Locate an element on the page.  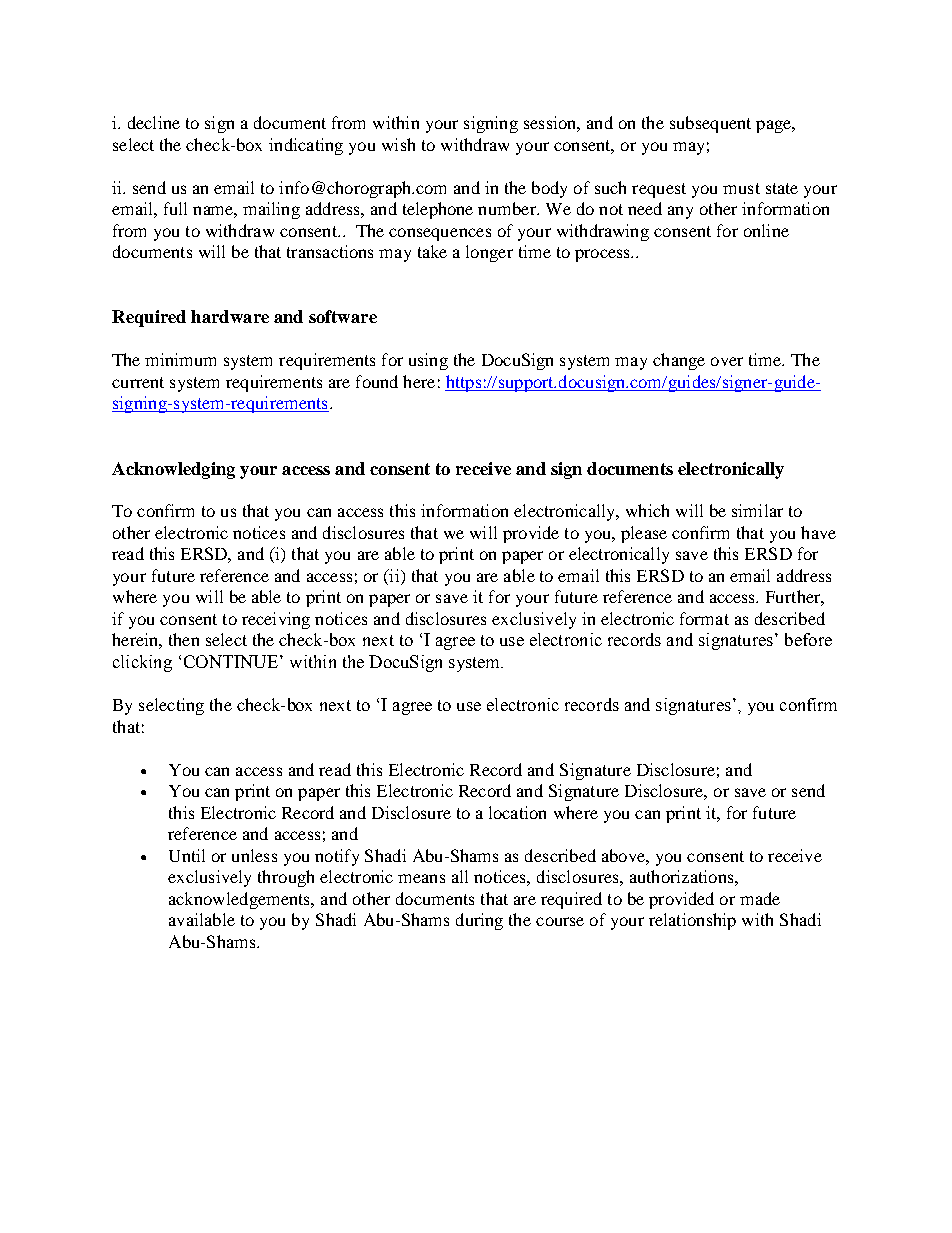
over is located at coordinates (727, 361).
